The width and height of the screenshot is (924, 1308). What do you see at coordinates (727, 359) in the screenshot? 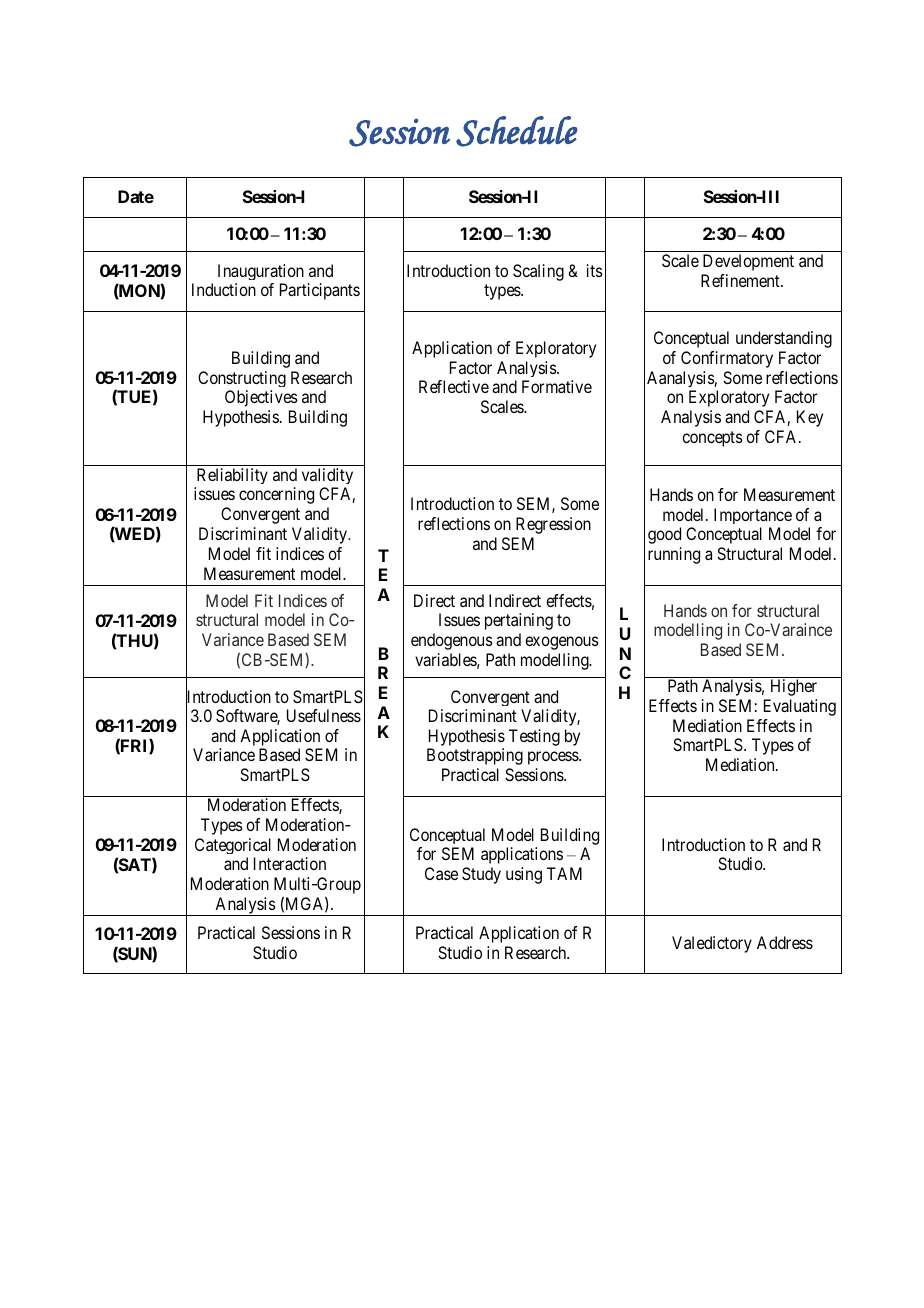
I see `Confirmatory` at bounding box center [727, 359].
